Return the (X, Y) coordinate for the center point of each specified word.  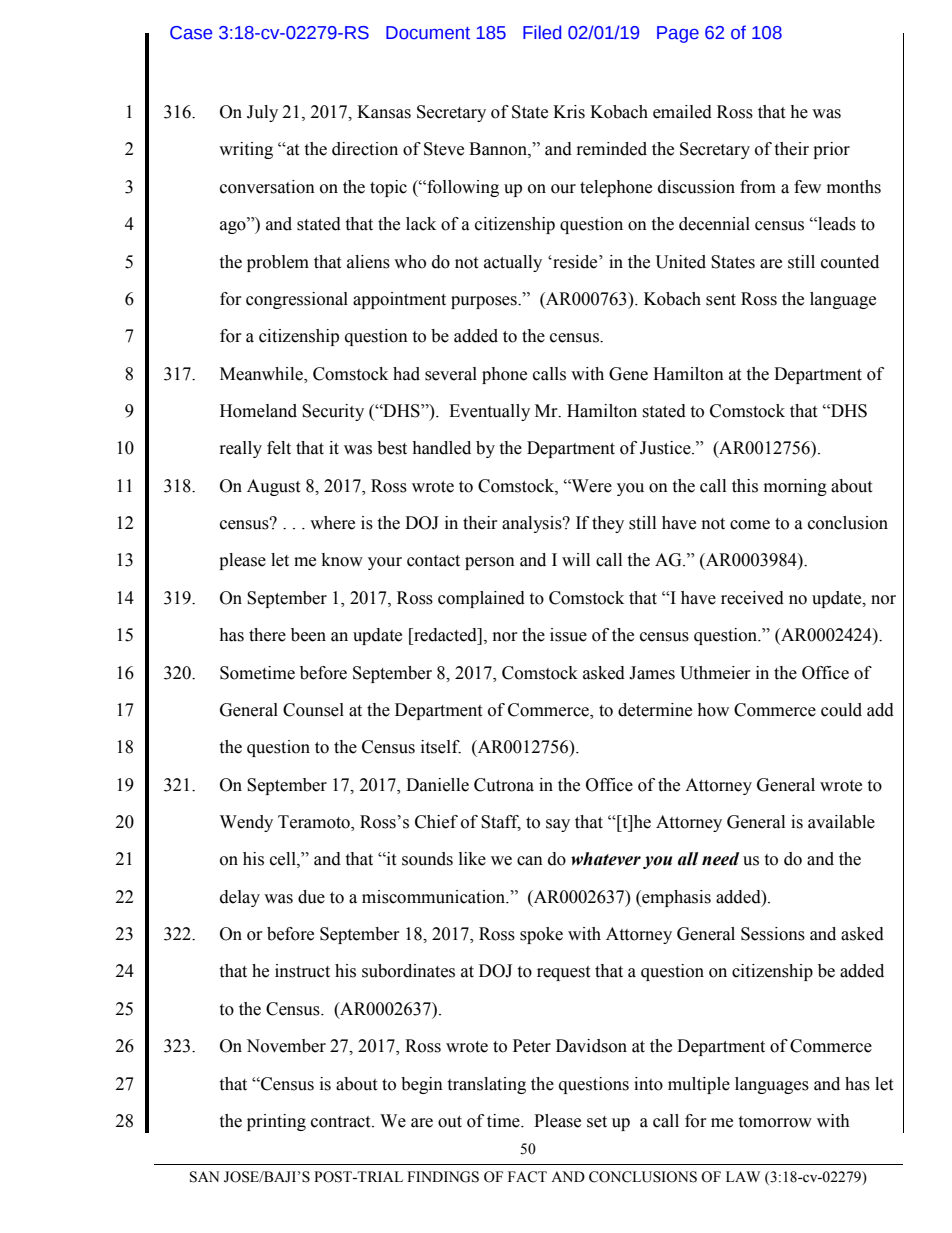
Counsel (313, 710)
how (713, 710)
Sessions (773, 934)
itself (441, 747)
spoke (541, 935)
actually (513, 263)
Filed (542, 32)
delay (240, 898)
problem (278, 263)
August (273, 487)
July (262, 113)
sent (721, 300)
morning (795, 487)
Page (678, 34)
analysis (533, 524)
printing (276, 1122)
